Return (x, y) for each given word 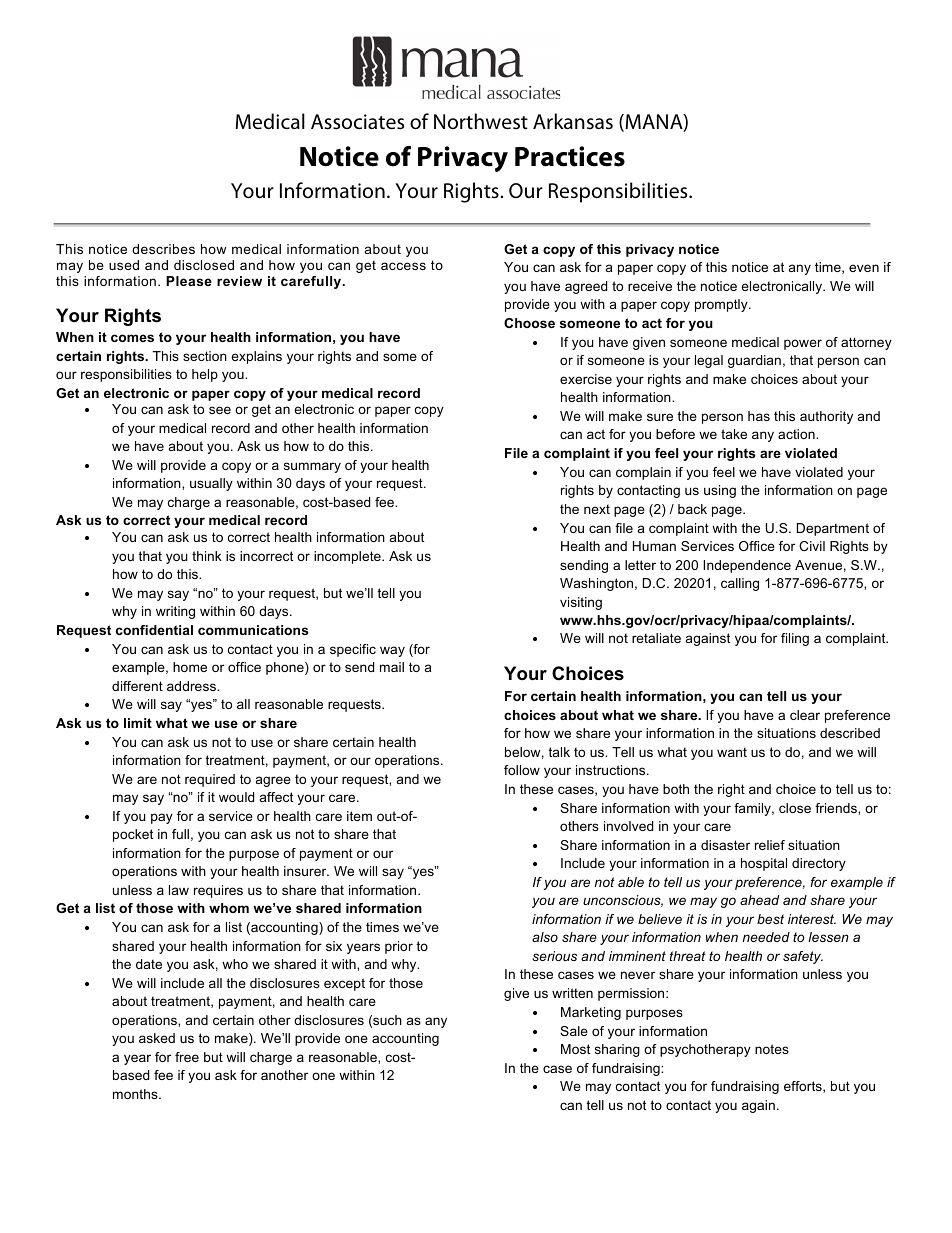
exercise (586, 379)
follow (522, 770)
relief (770, 845)
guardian (754, 361)
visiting (581, 603)
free (187, 1057)
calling (740, 584)
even (864, 268)
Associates (357, 122)
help (205, 375)
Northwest (481, 121)
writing (175, 612)
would (236, 797)
